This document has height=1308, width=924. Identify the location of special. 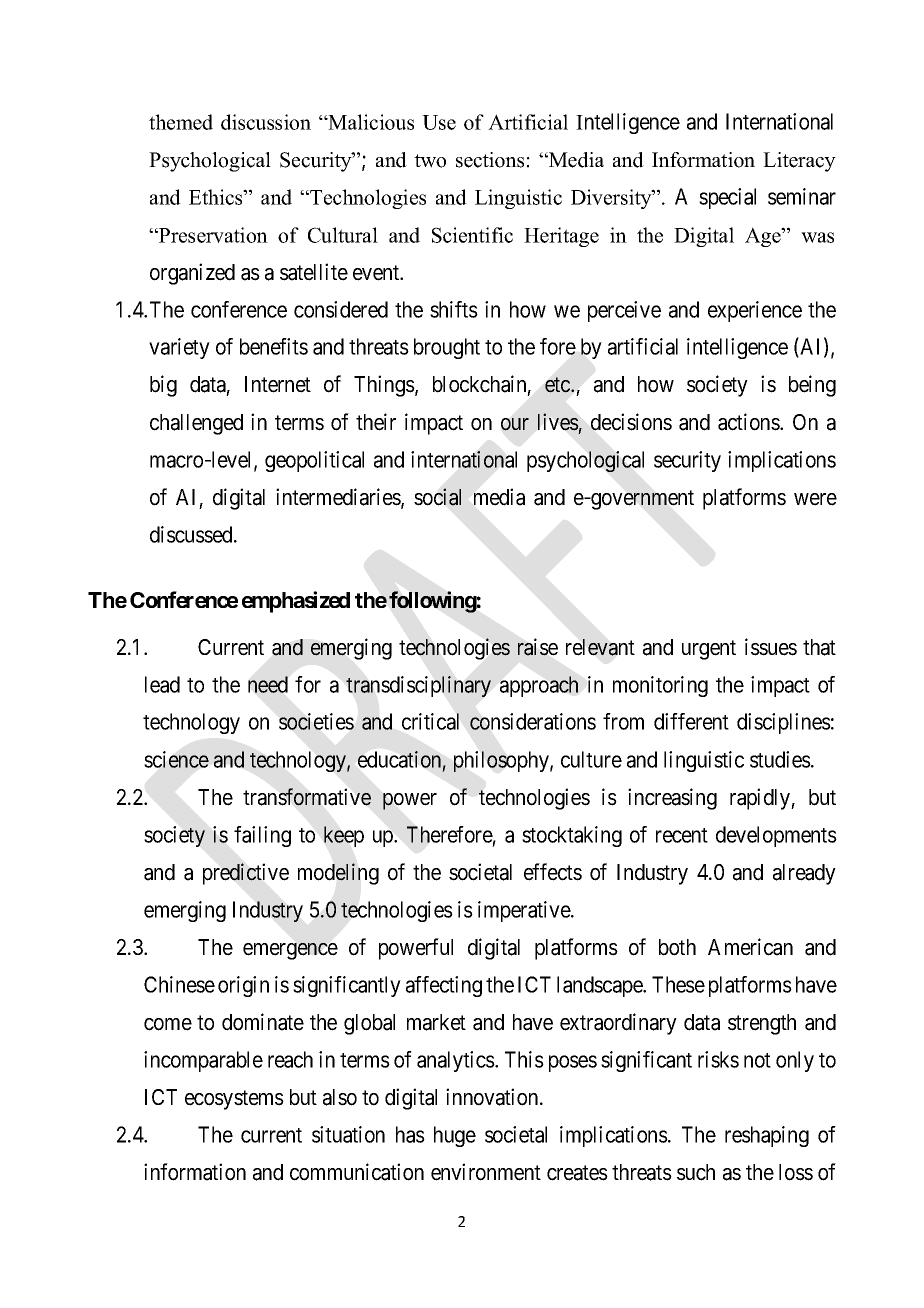
(727, 198).
